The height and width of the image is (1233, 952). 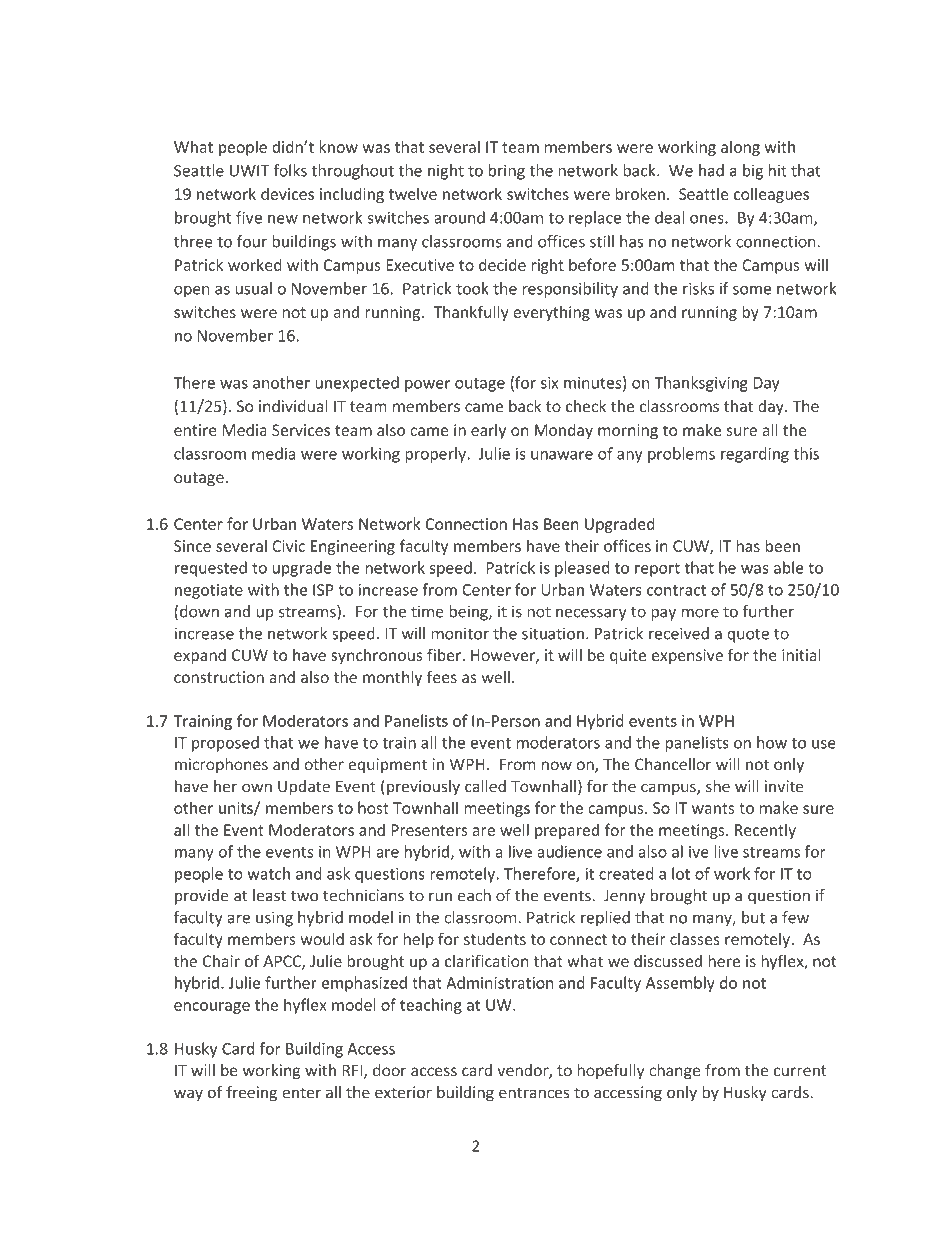 I want to click on big, so click(x=753, y=172).
